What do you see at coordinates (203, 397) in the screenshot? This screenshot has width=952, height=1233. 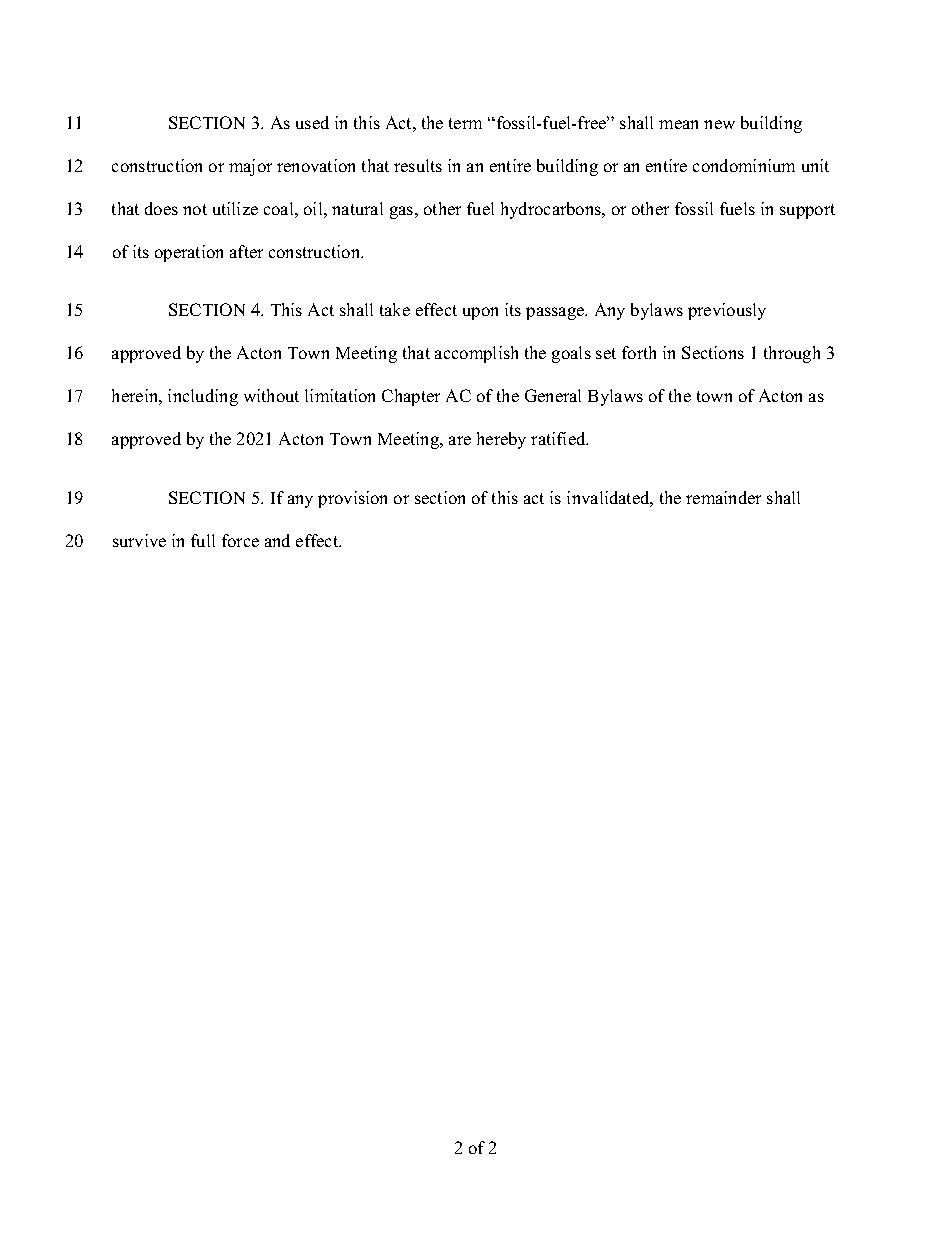 I see `including` at bounding box center [203, 397].
